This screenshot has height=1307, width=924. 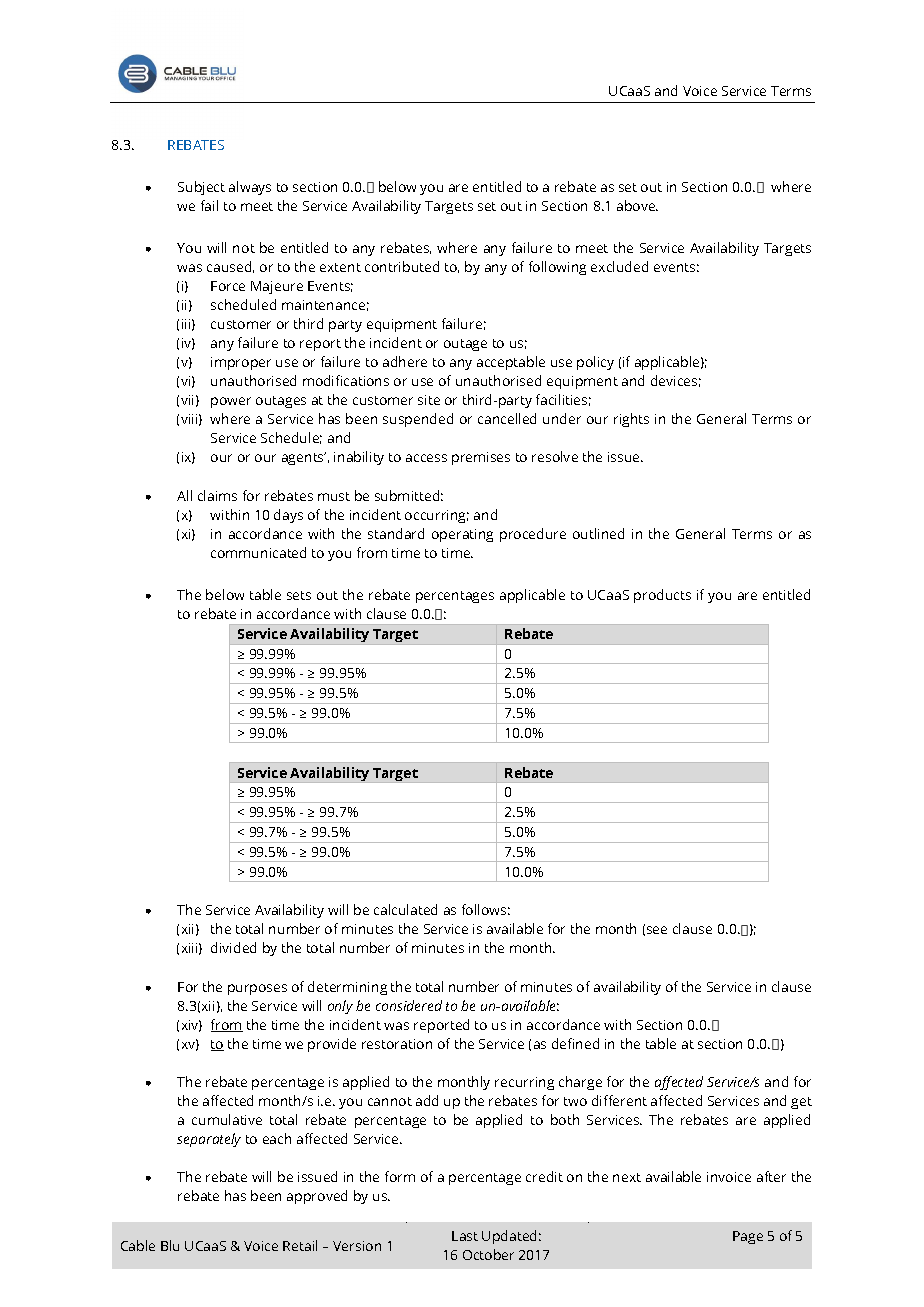 What do you see at coordinates (258, 552) in the screenshot?
I see `communicated` at bounding box center [258, 552].
